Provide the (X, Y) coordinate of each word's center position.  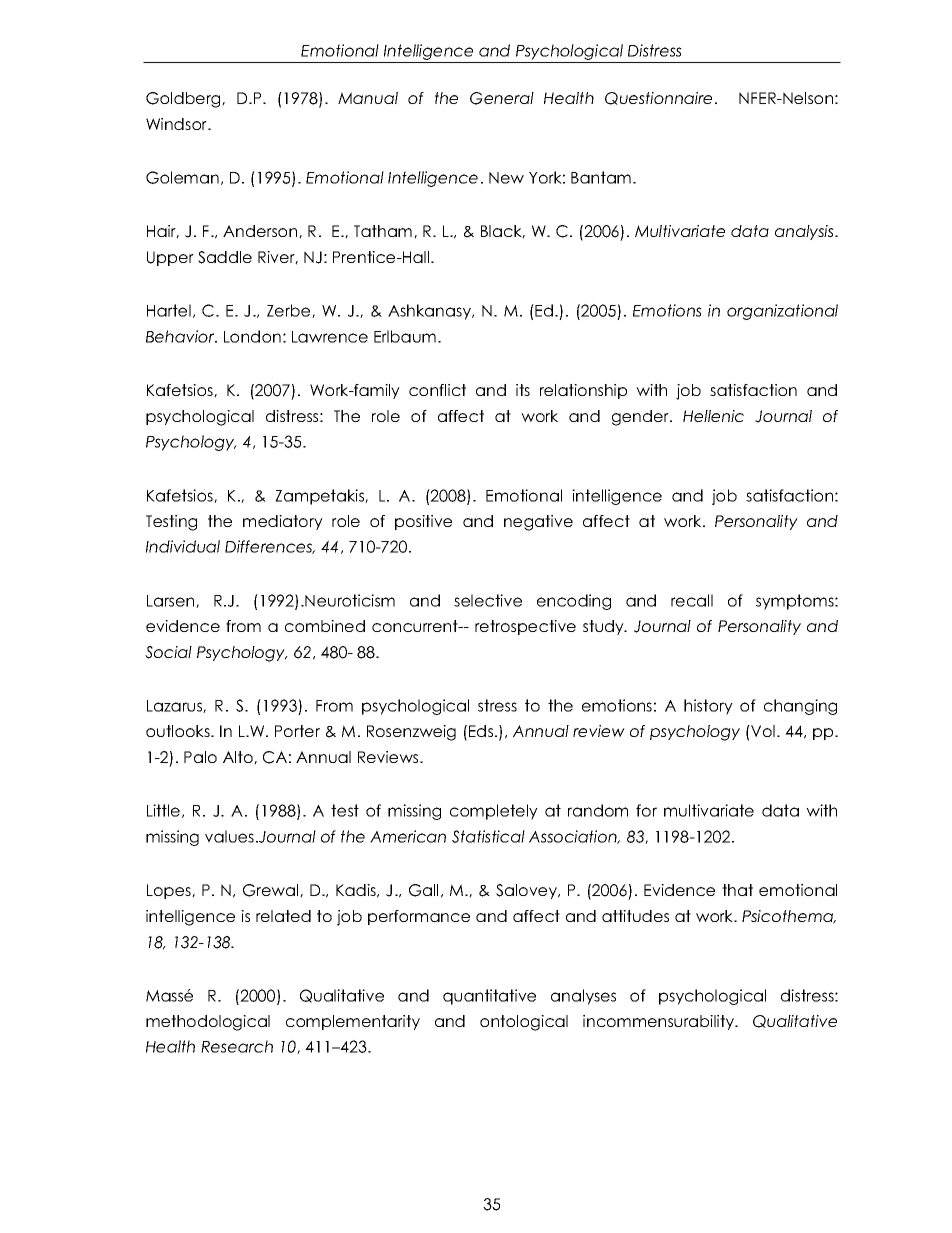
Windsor (178, 124)
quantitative (489, 997)
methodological (208, 1023)
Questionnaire (658, 98)
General (502, 98)
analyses (583, 997)
